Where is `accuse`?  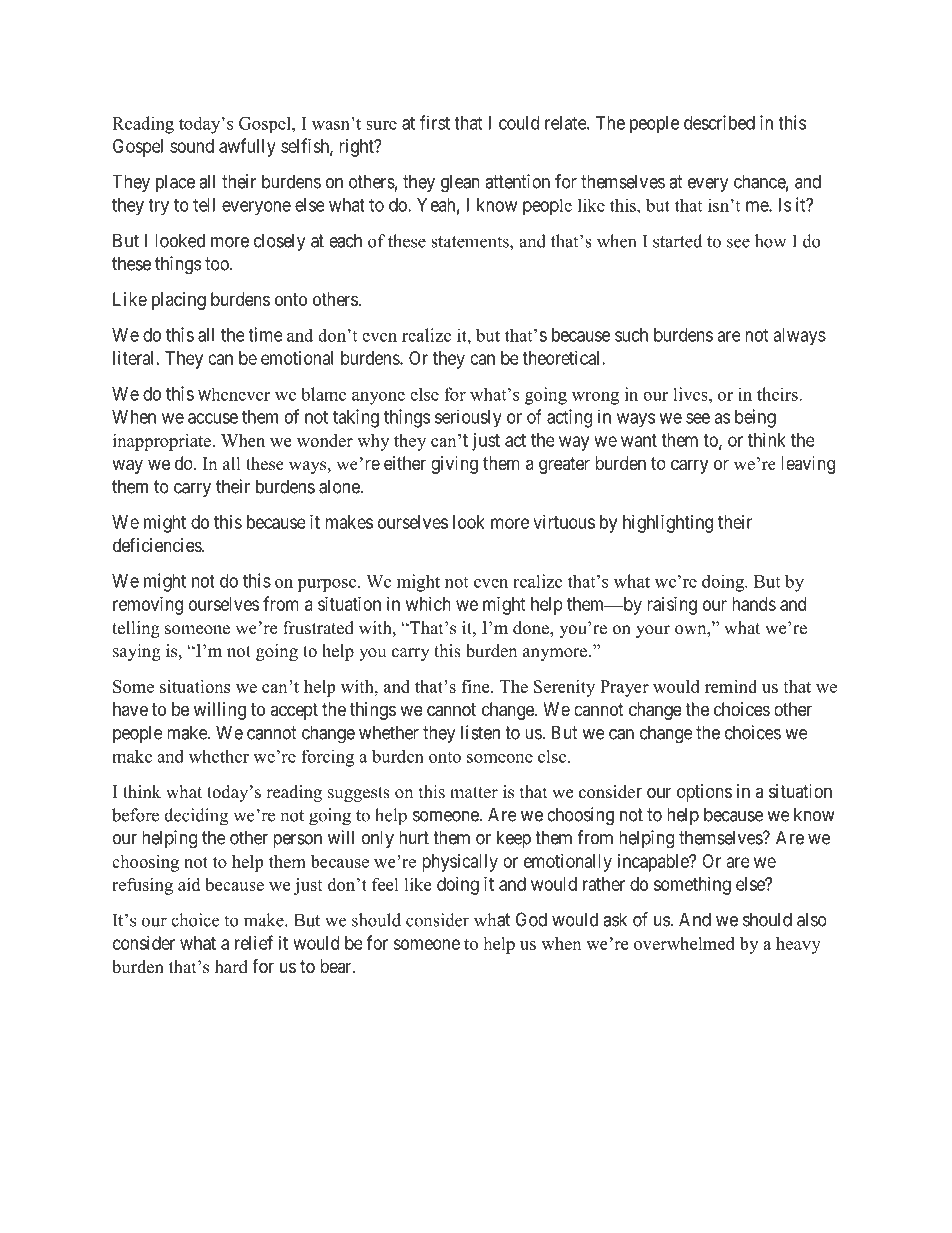
accuse is located at coordinates (213, 418).
